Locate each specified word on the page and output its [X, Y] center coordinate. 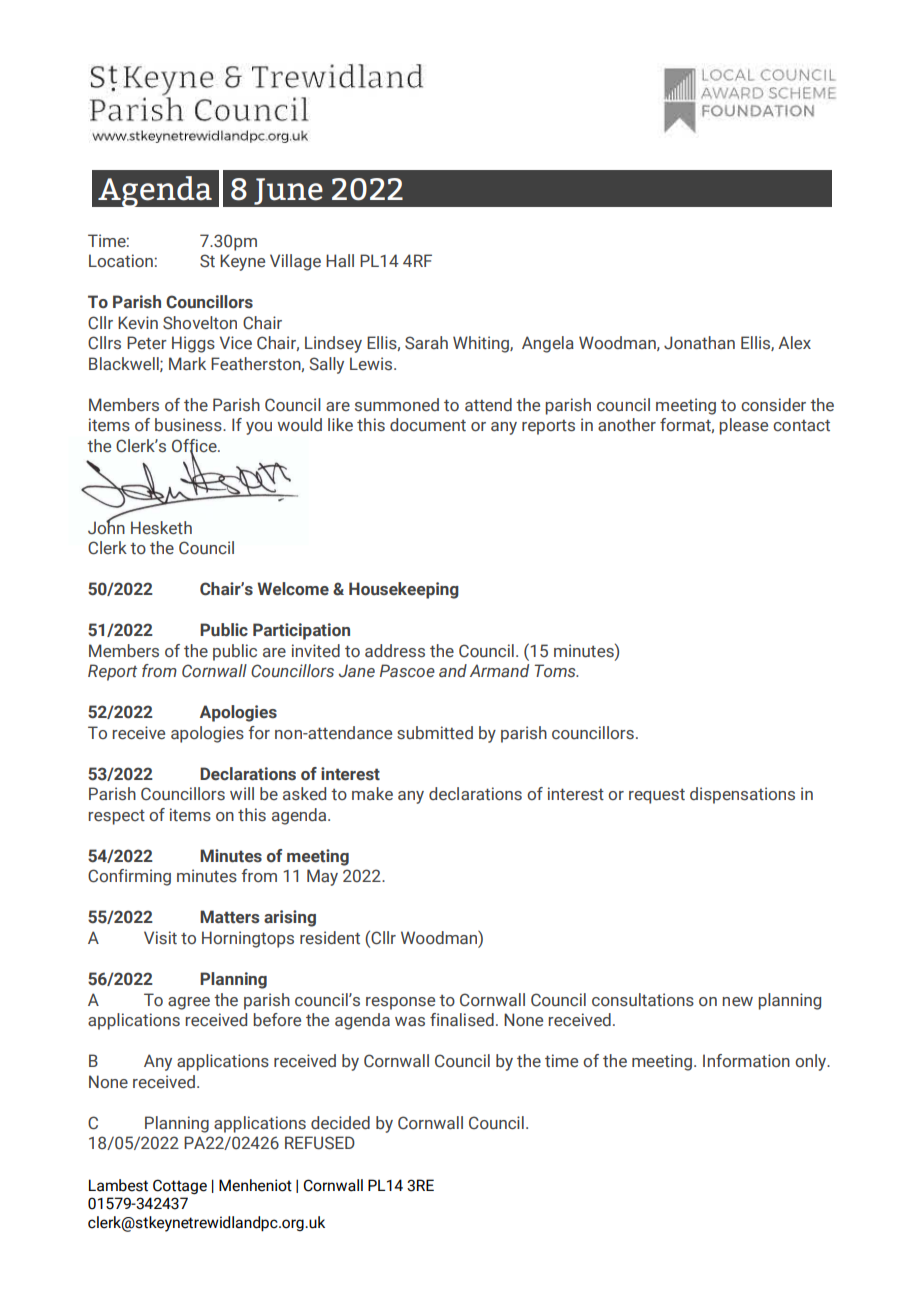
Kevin [138, 322]
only [812, 1062]
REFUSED [320, 1143]
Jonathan [699, 343]
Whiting [482, 344]
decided [340, 1123]
